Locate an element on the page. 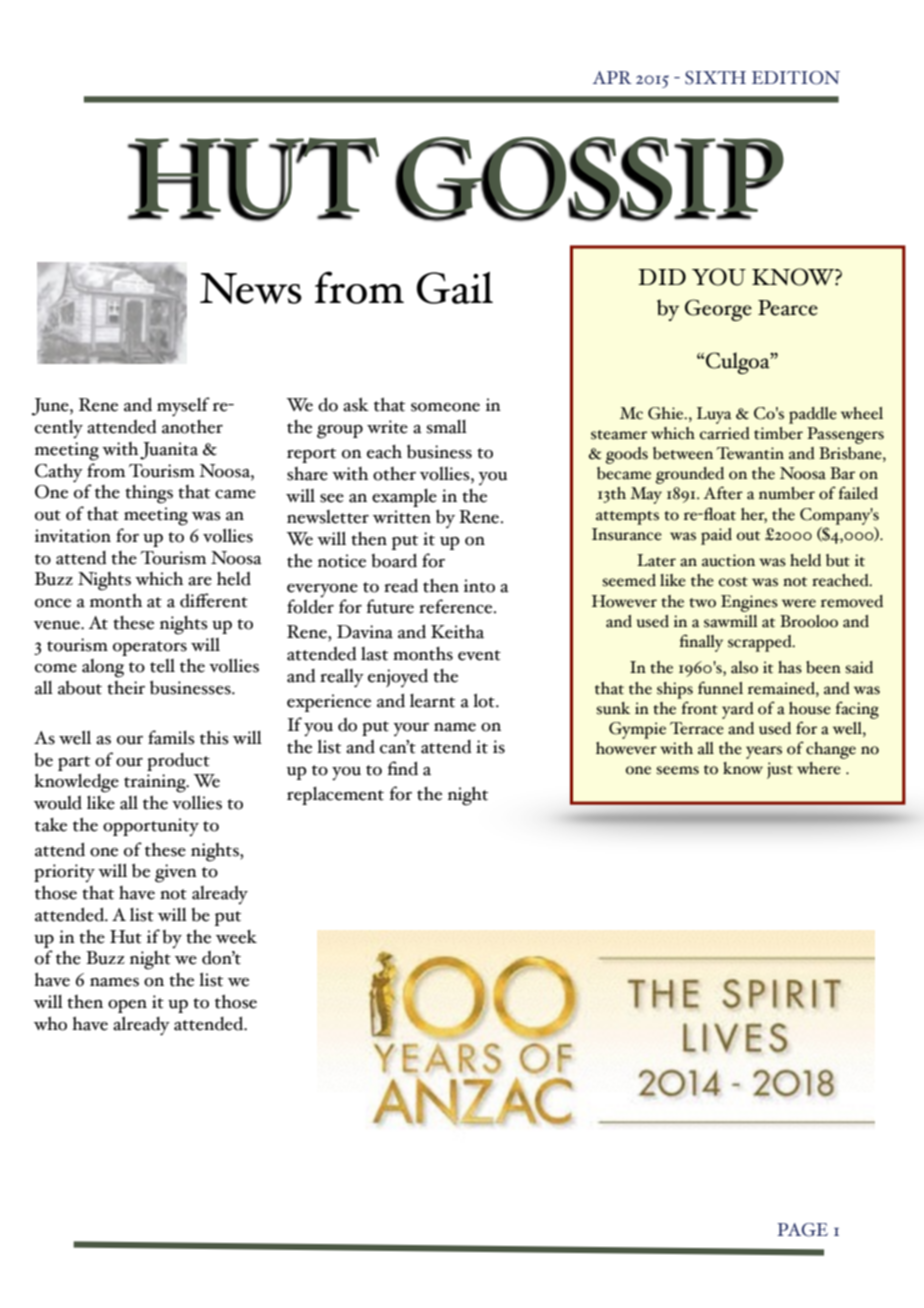 The height and width of the page is (1308, 924). product is located at coordinates (178, 762).
